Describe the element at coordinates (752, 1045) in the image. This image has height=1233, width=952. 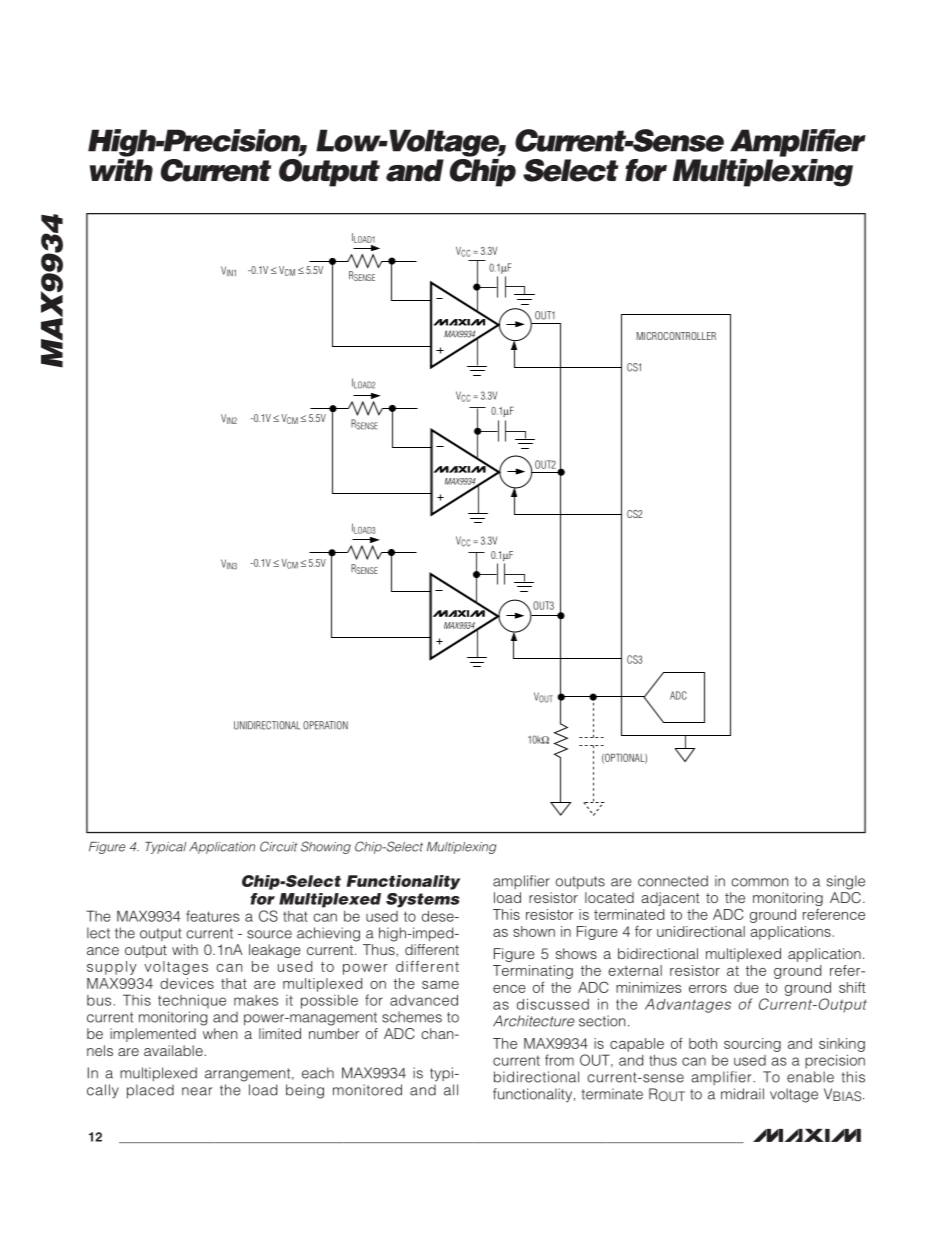
I see `sourcing` at that location.
